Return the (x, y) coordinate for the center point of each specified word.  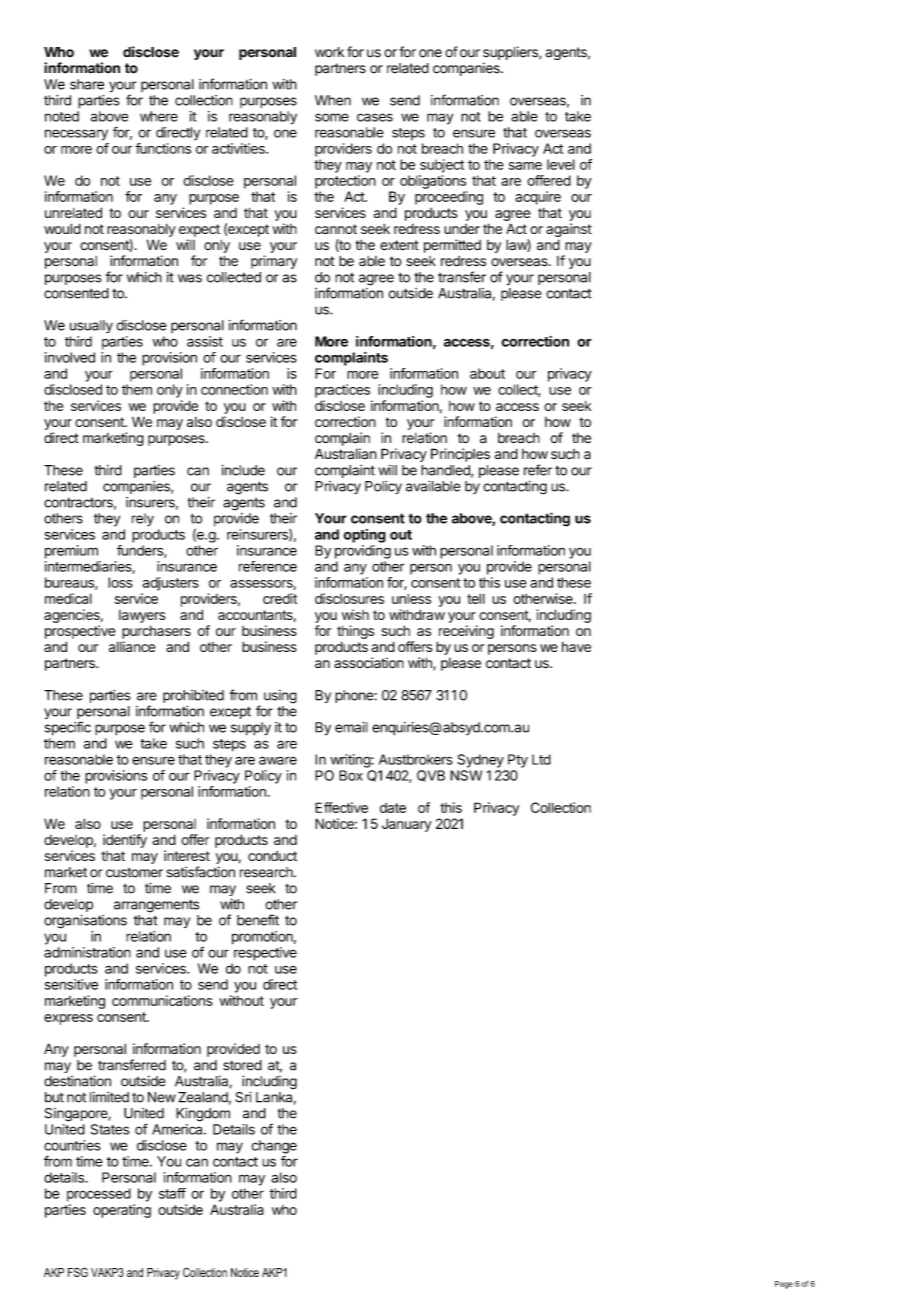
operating (122, 1211)
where (159, 116)
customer (134, 873)
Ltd (541, 759)
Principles (460, 455)
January (406, 825)
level (561, 164)
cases (375, 117)
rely (143, 520)
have (576, 646)
